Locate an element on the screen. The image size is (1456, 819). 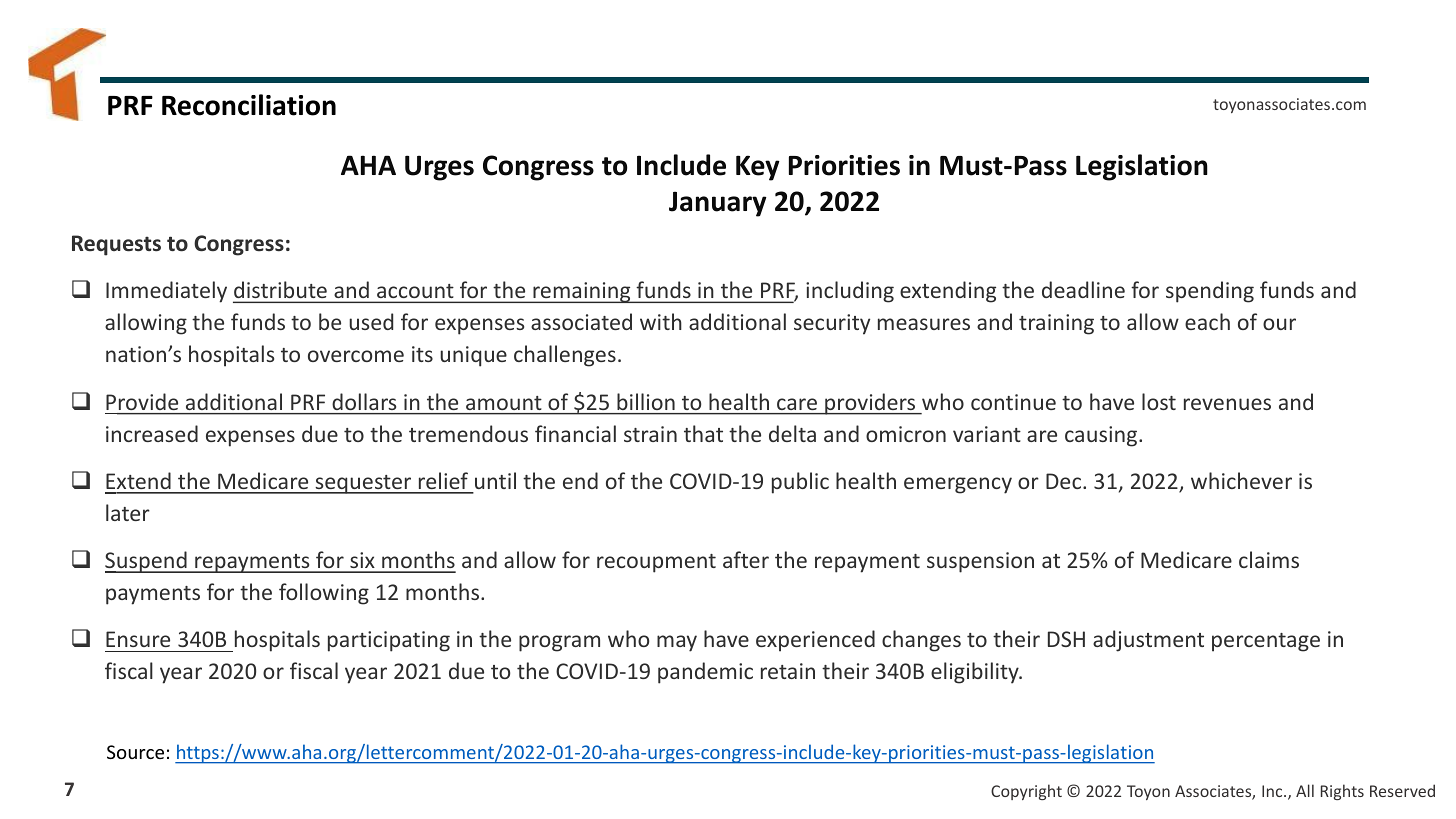
each is located at coordinates (1207, 321).
